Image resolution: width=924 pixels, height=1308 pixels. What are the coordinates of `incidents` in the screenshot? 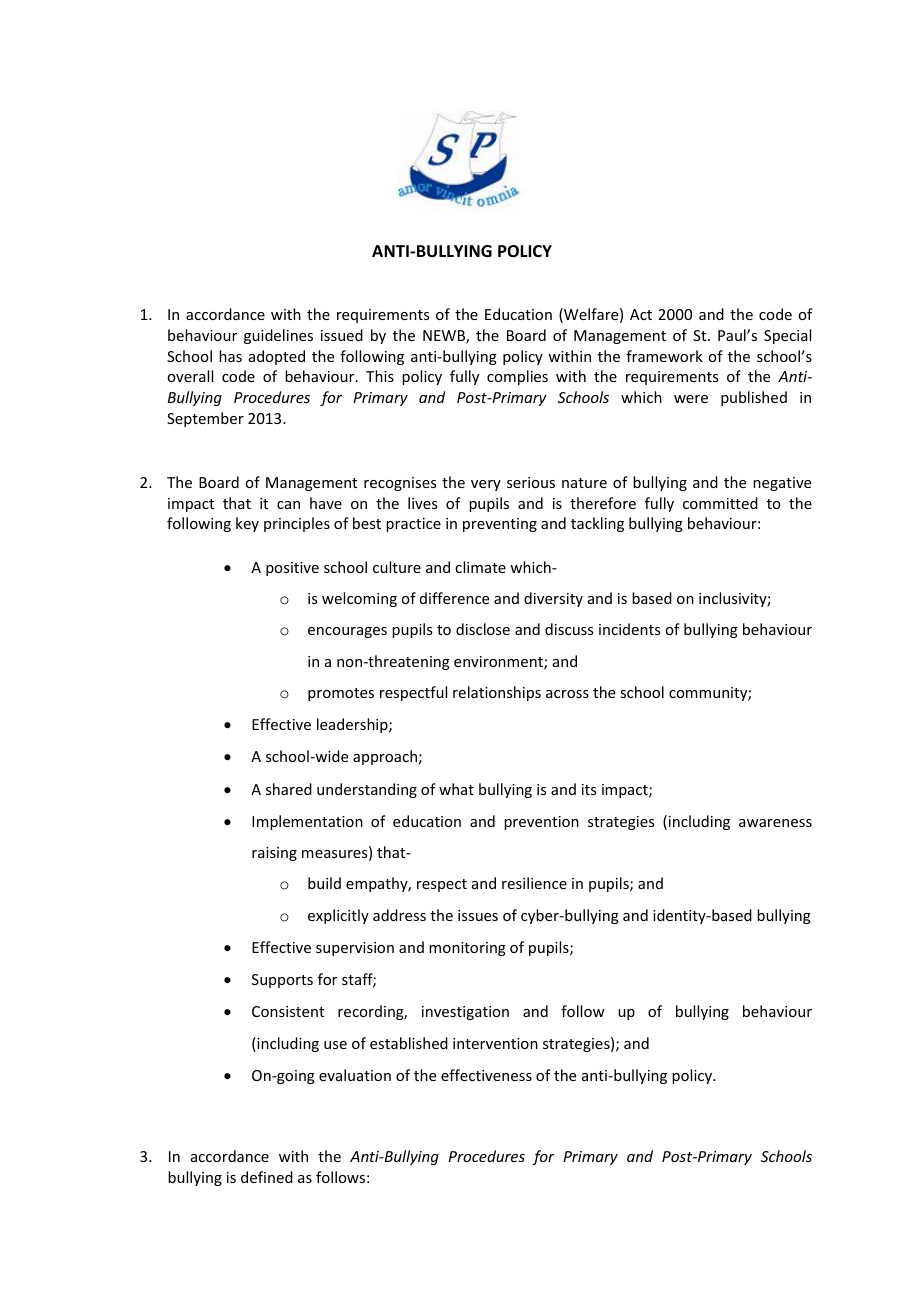 It's located at (629, 629).
